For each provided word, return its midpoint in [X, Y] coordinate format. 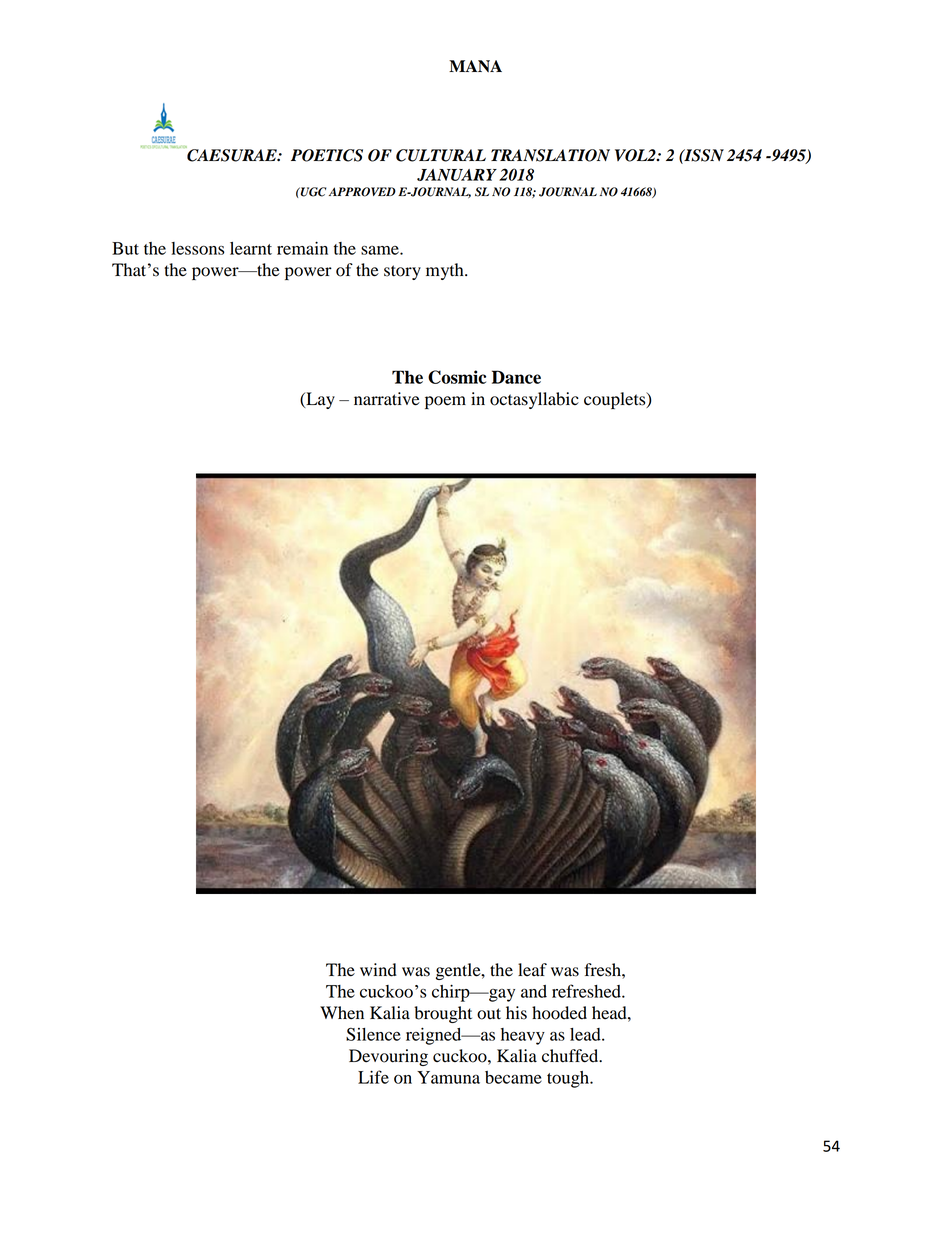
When [342, 1013]
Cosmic [457, 377]
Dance [516, 377]
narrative [387, 399]
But [125, 248]
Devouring [388, 1057]
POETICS [327, 155]
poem [445, 402]
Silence [373, 1034]
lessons [198, 248]
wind [378, 970]
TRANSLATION [550, 155]
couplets [616, 400]
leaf [532, 969]
